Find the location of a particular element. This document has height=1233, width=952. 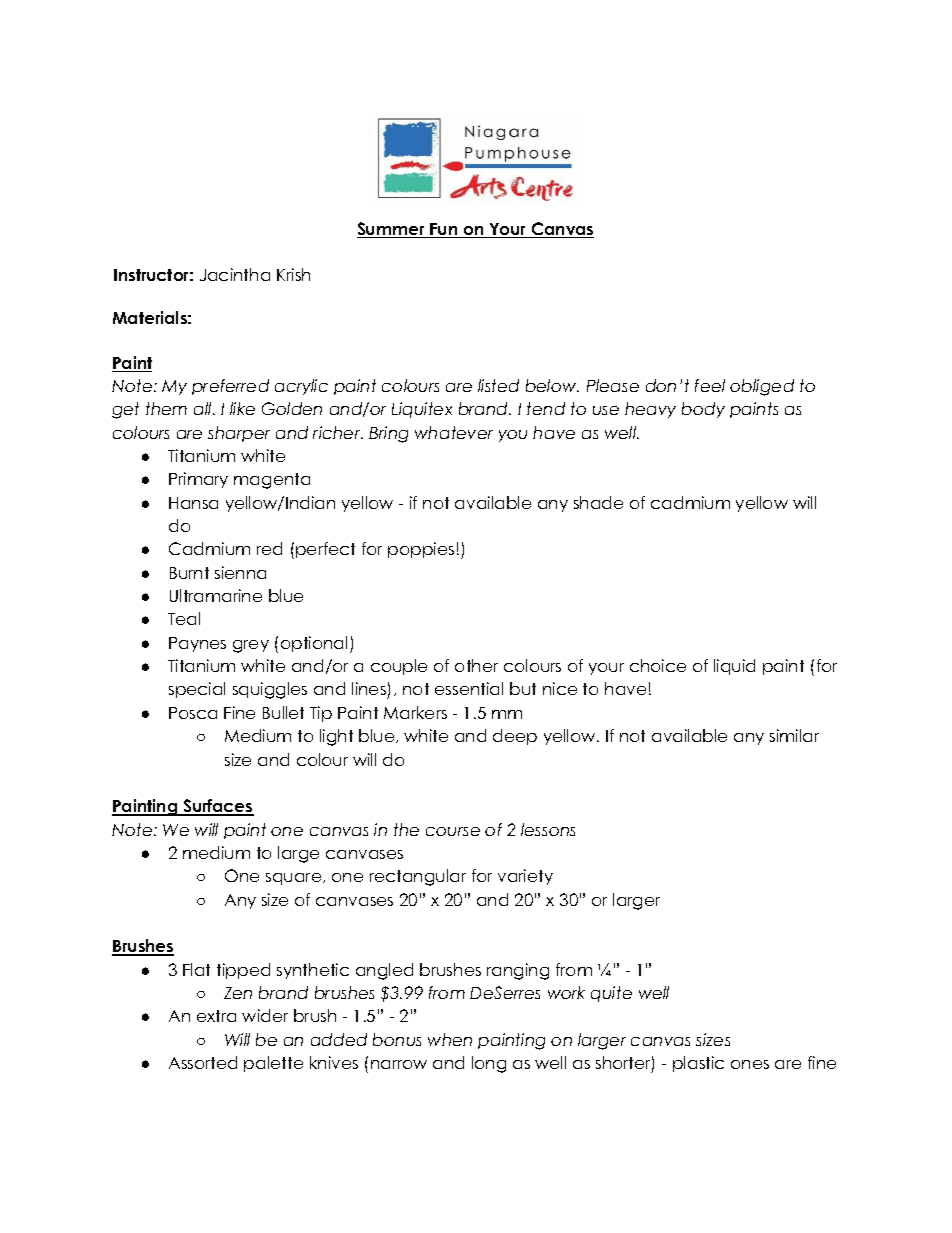

liquid is located at coordinates (734, 667).
